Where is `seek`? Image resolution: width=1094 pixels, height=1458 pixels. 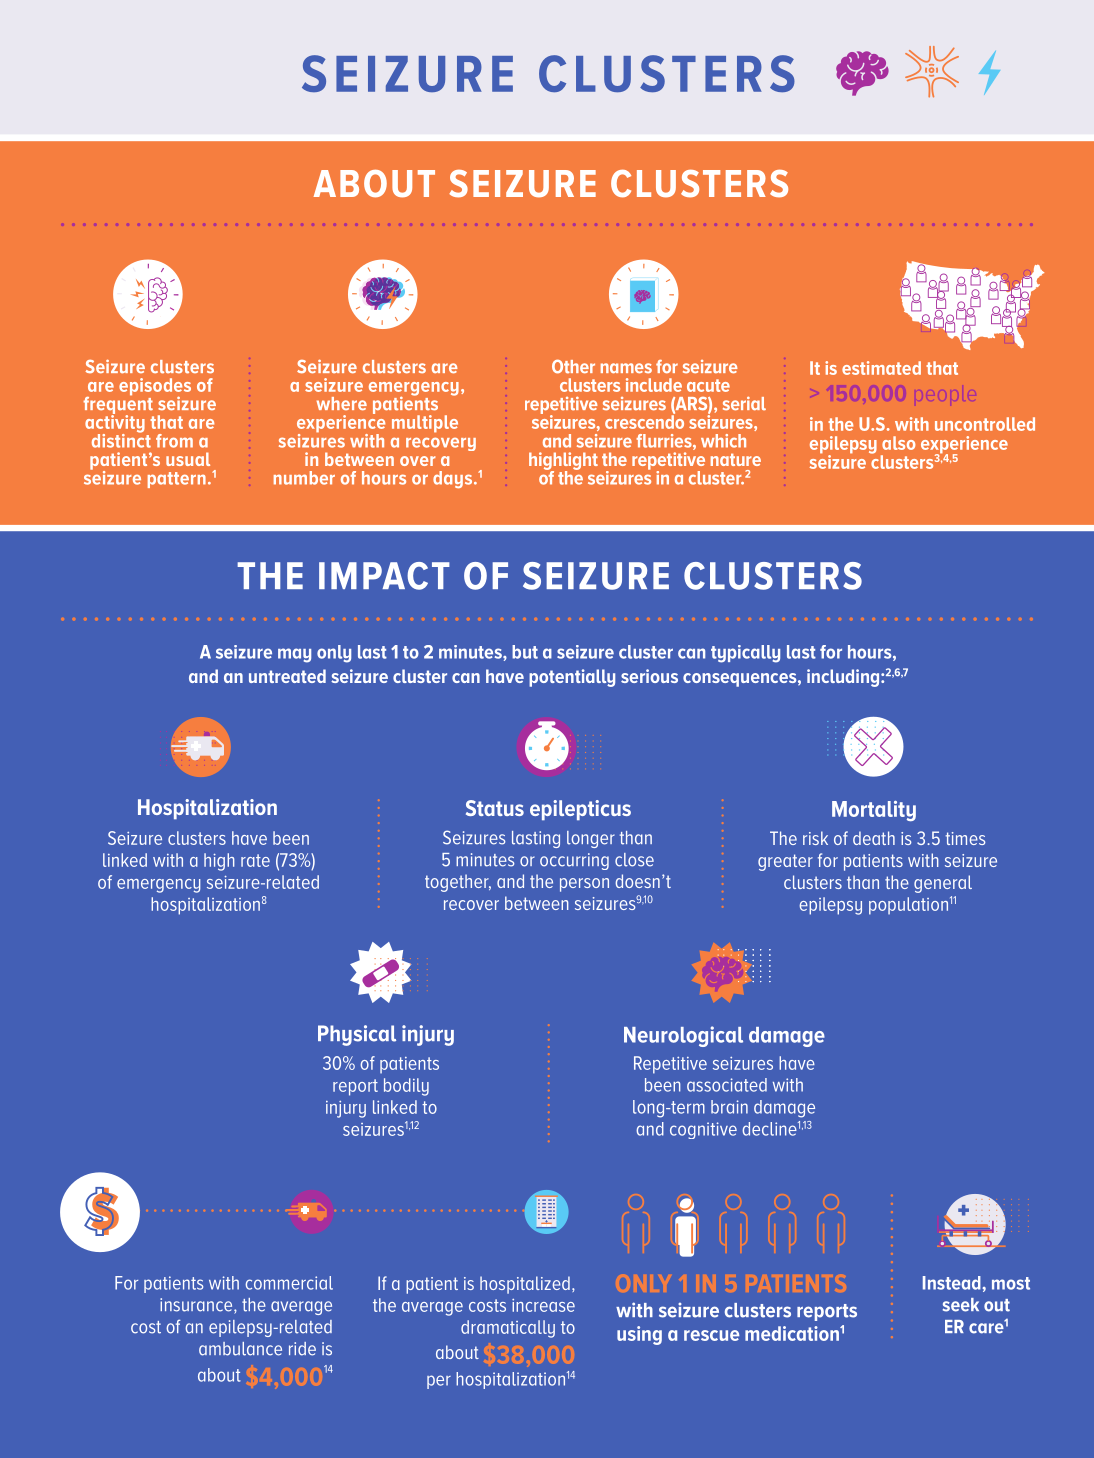 seek is located at coordinates (961, 1305).
